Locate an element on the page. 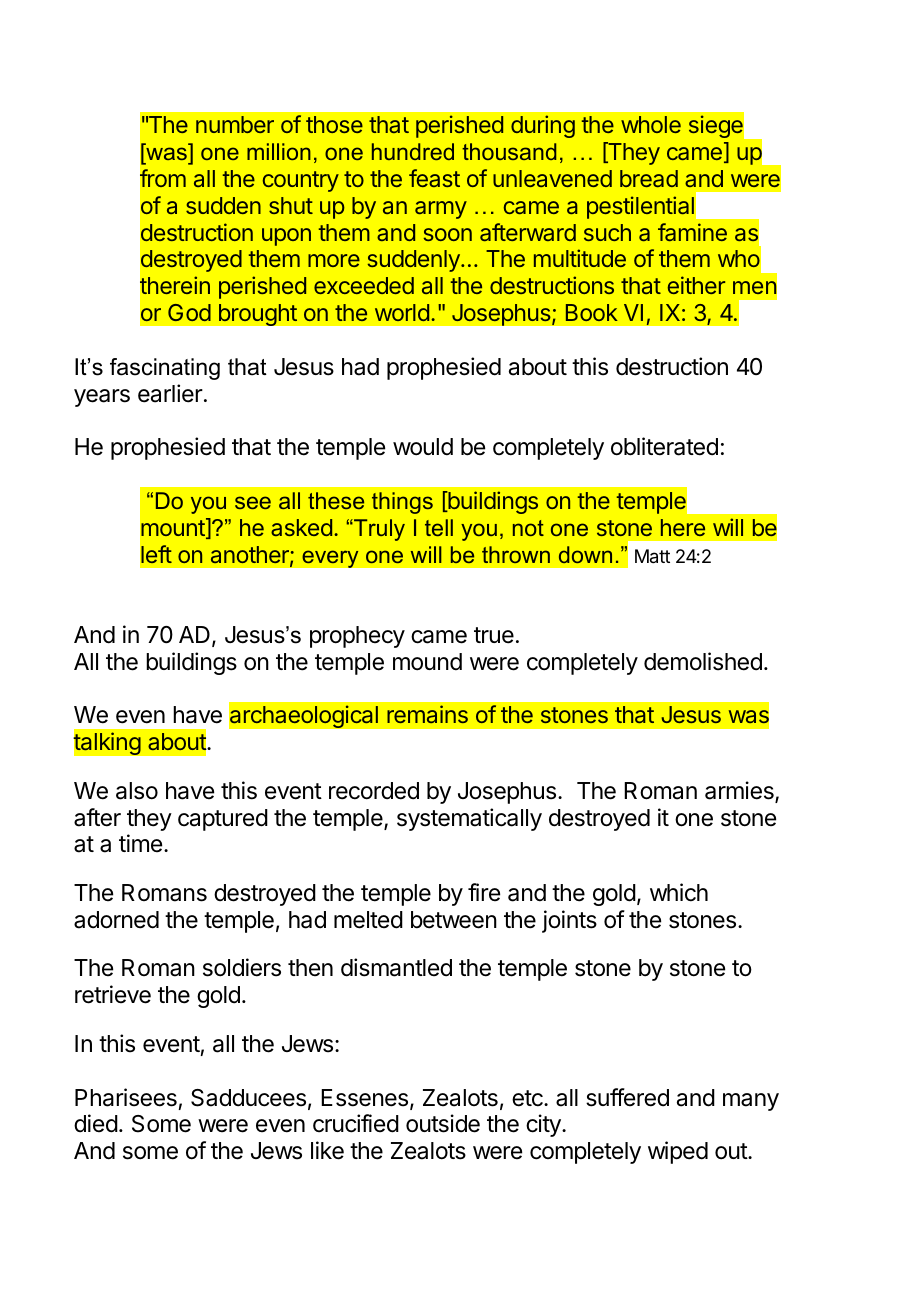 The image size is (924, 1309). also is located at coordinates (137, 791).
